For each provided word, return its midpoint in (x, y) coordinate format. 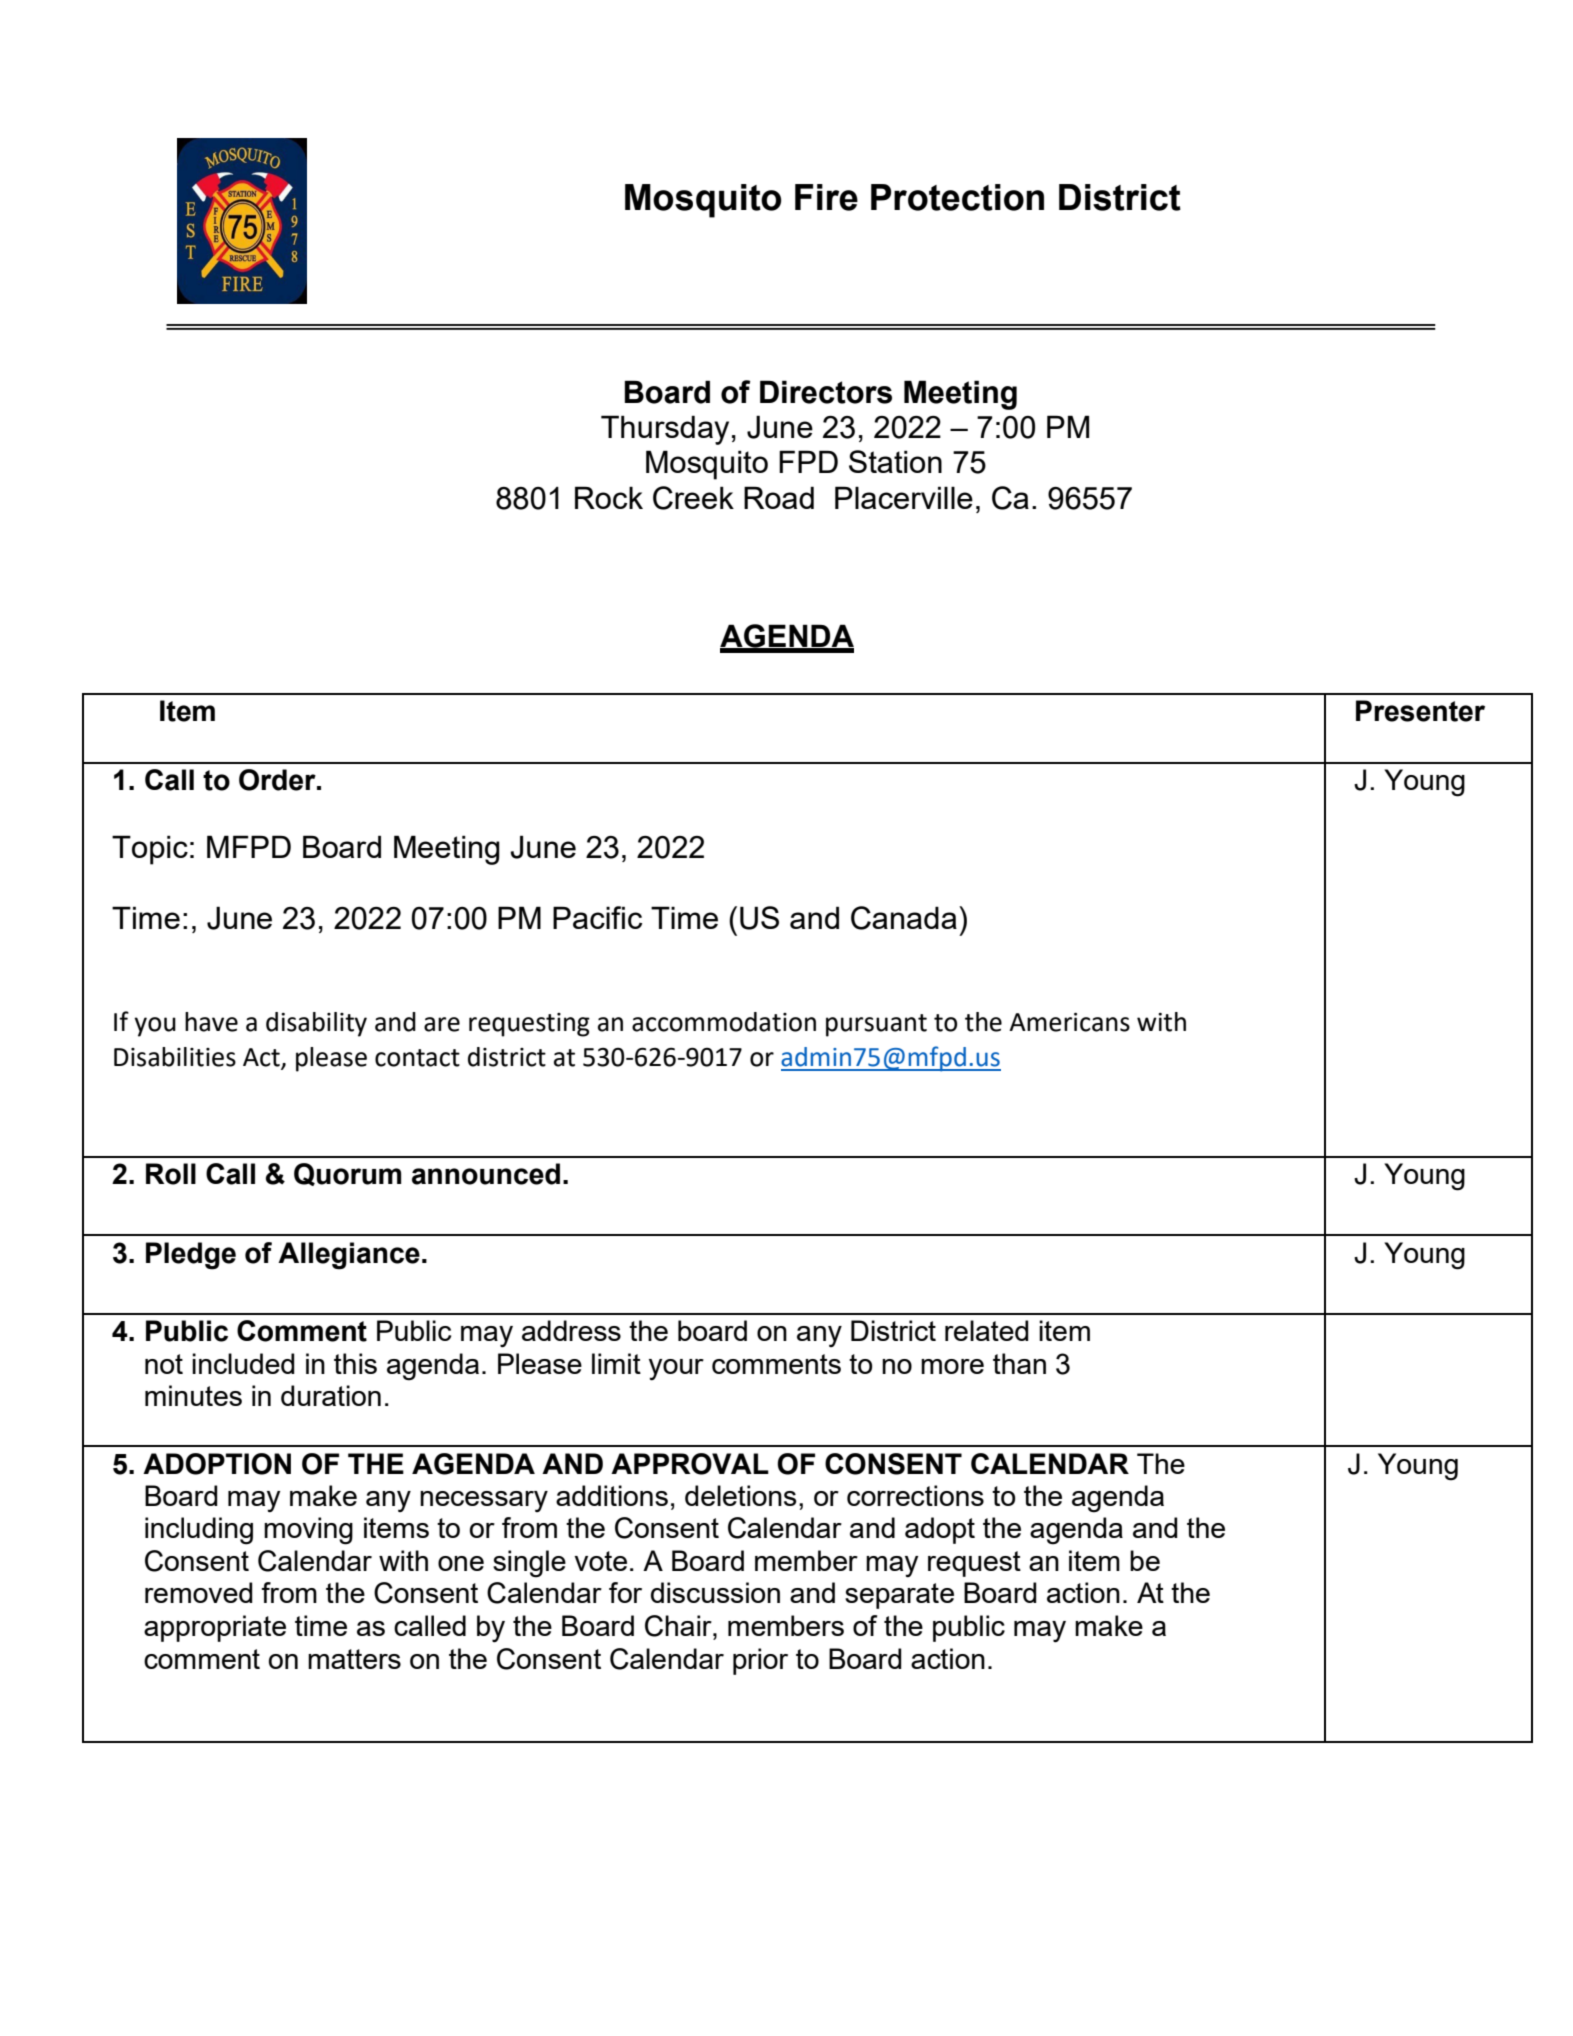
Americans (1069, 1022)
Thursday (665, 430)
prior (760, 1661)
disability (316, 1024)
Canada (904, 918)
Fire (826, 197)
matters (354, 1659)
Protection (957, 197)
